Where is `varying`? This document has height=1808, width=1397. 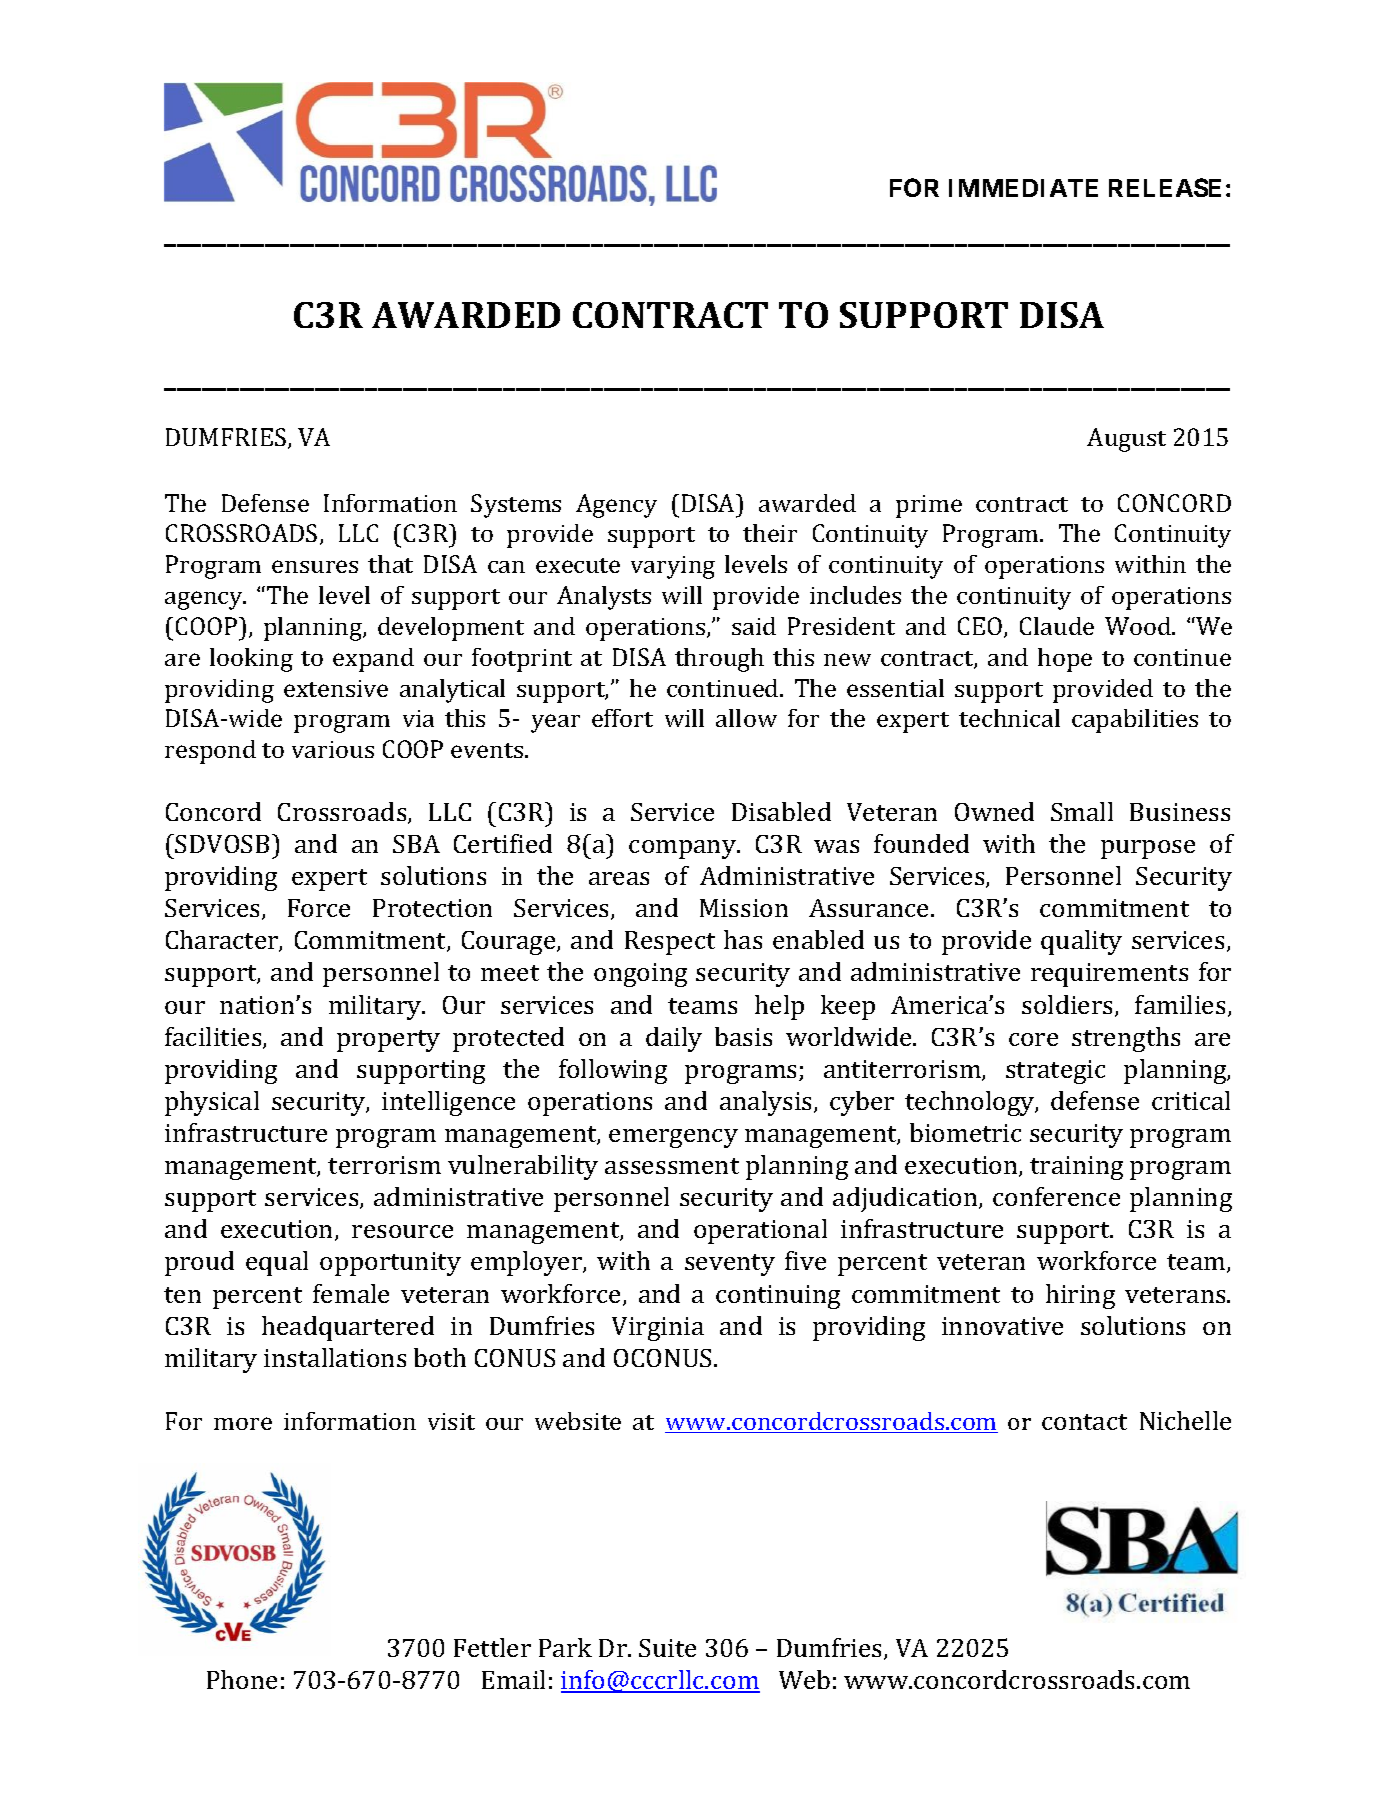 varying is located at coordinates (673, 567).
